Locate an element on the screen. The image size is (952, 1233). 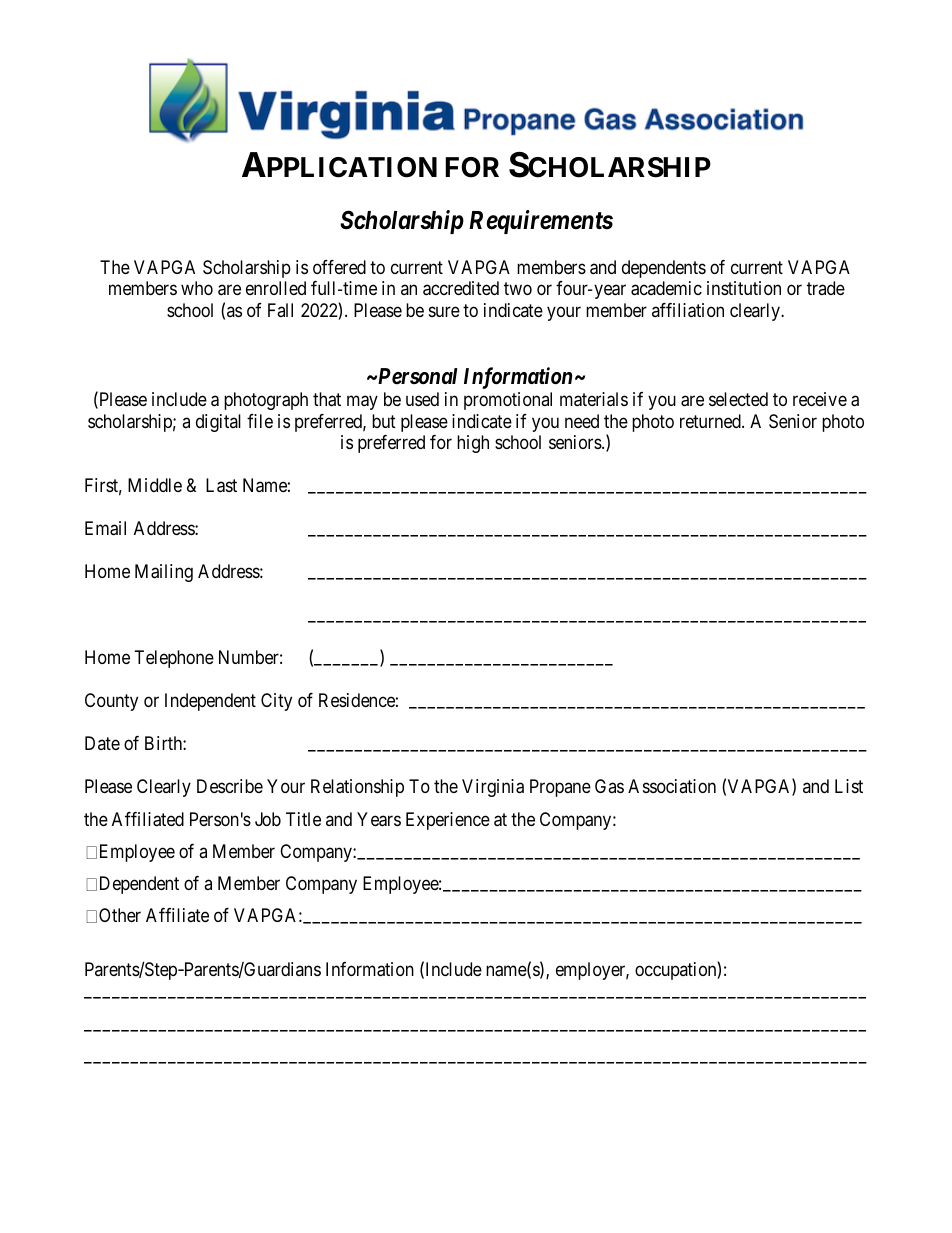
promotional is located at coordinates (508, 401).
